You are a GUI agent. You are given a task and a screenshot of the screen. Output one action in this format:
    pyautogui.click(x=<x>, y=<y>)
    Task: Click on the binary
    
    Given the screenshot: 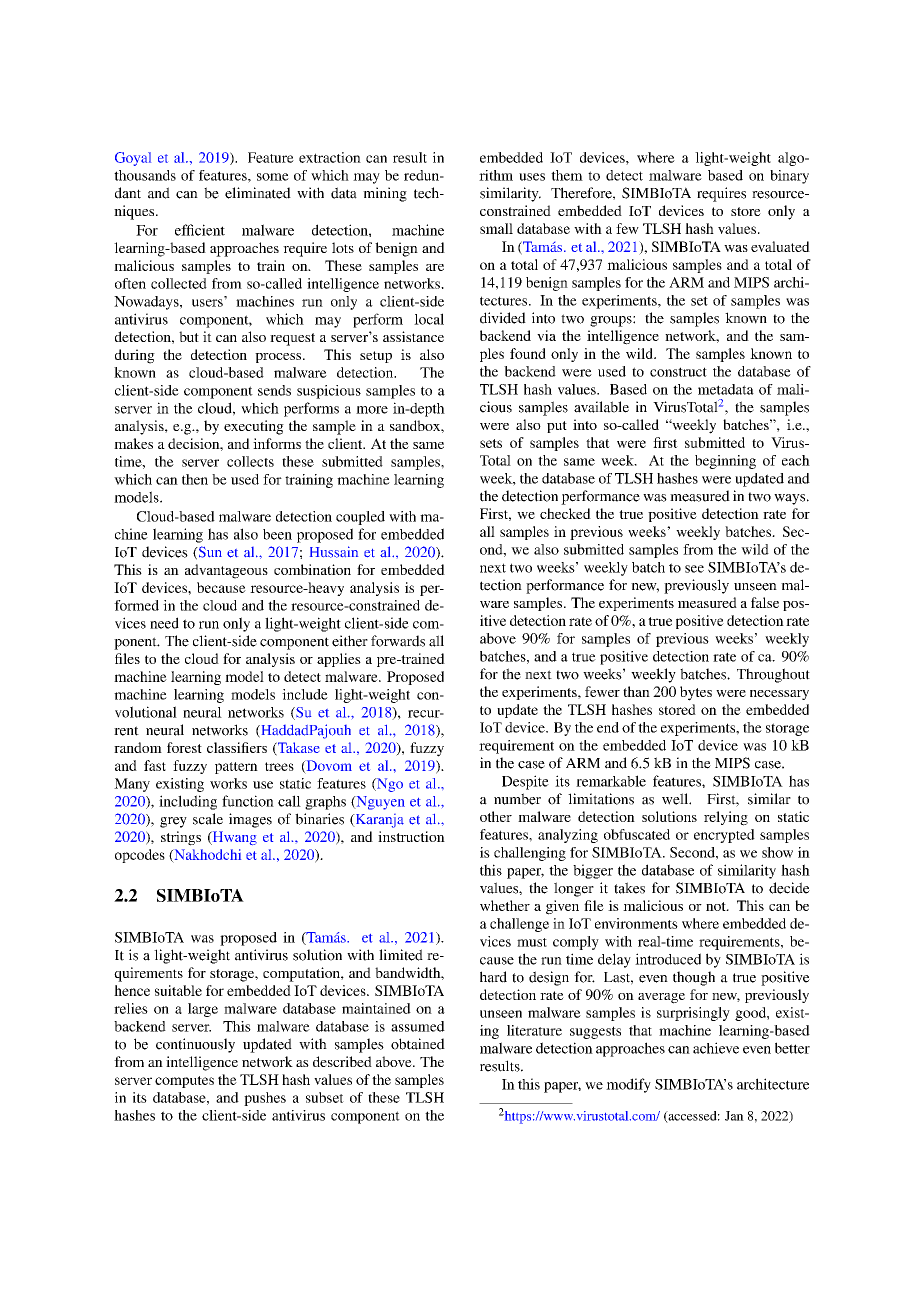 What is the action you would take?
    pyautogui.click(x=789, y=177)
